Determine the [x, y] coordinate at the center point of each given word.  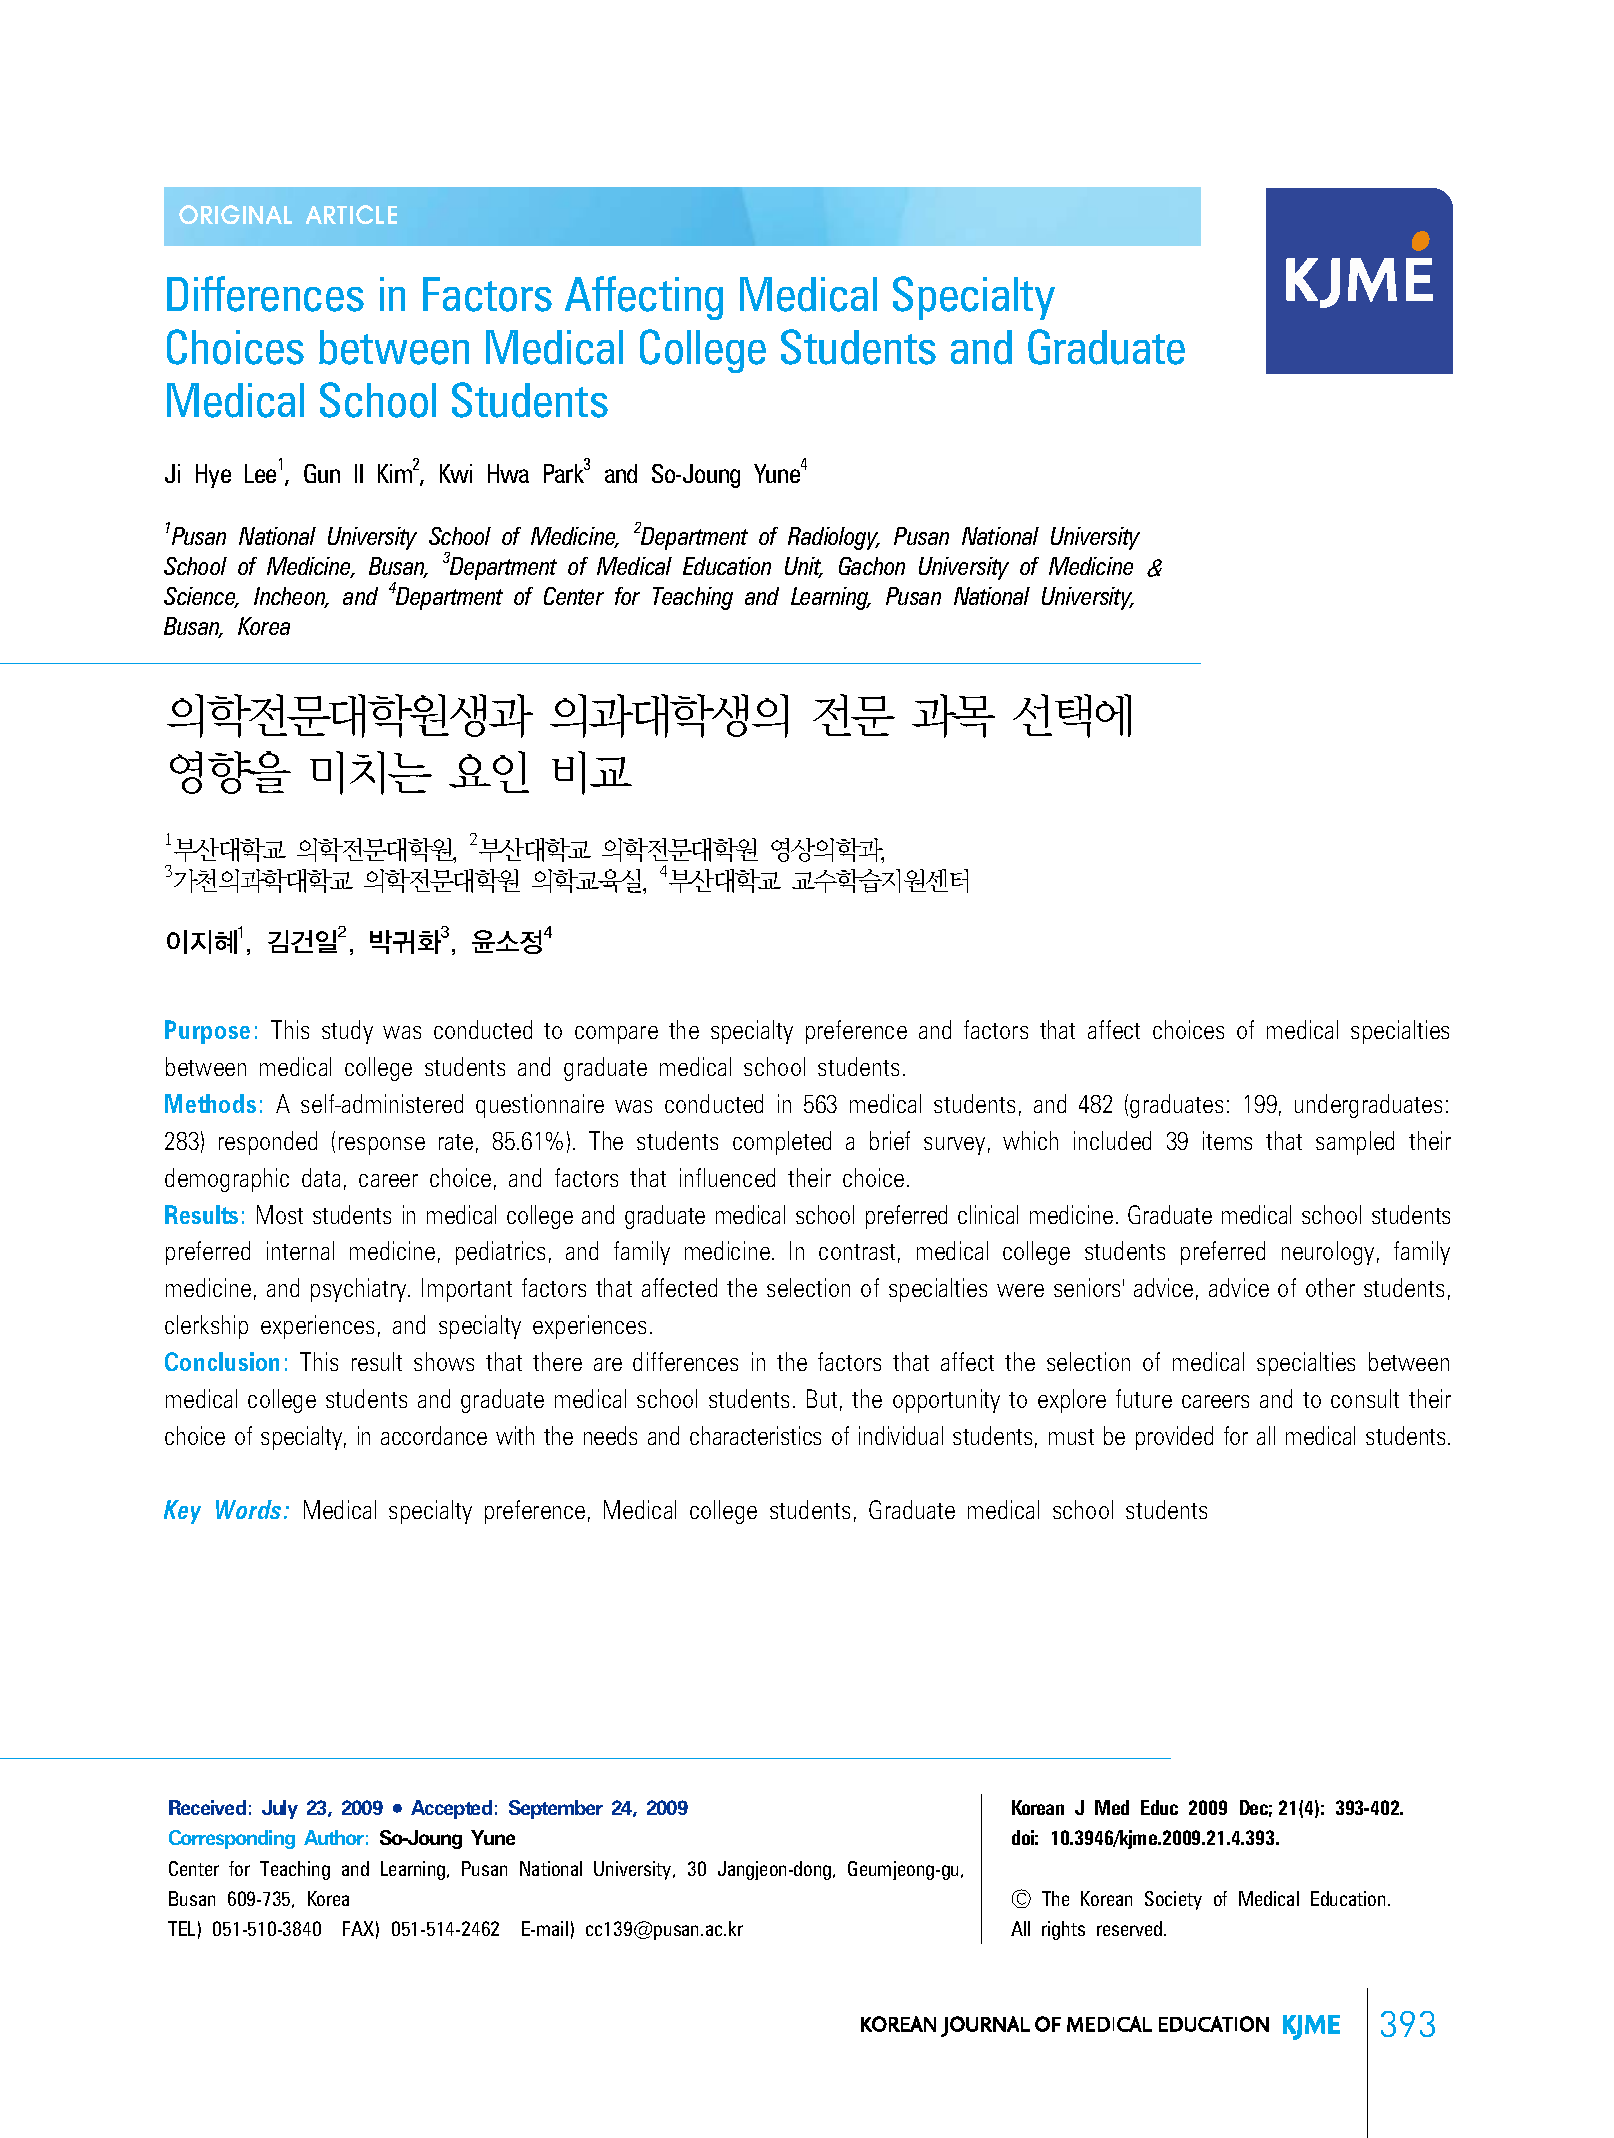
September [556, 1809]
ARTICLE [351, 214]
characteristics [755, 1435]
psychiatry [360, 1290]
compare [616, 1035]
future [1144, 1398]
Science [201, 597]
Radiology [834, 538]
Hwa [508, 473]
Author [334, 1837]
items [1227, 1140]
